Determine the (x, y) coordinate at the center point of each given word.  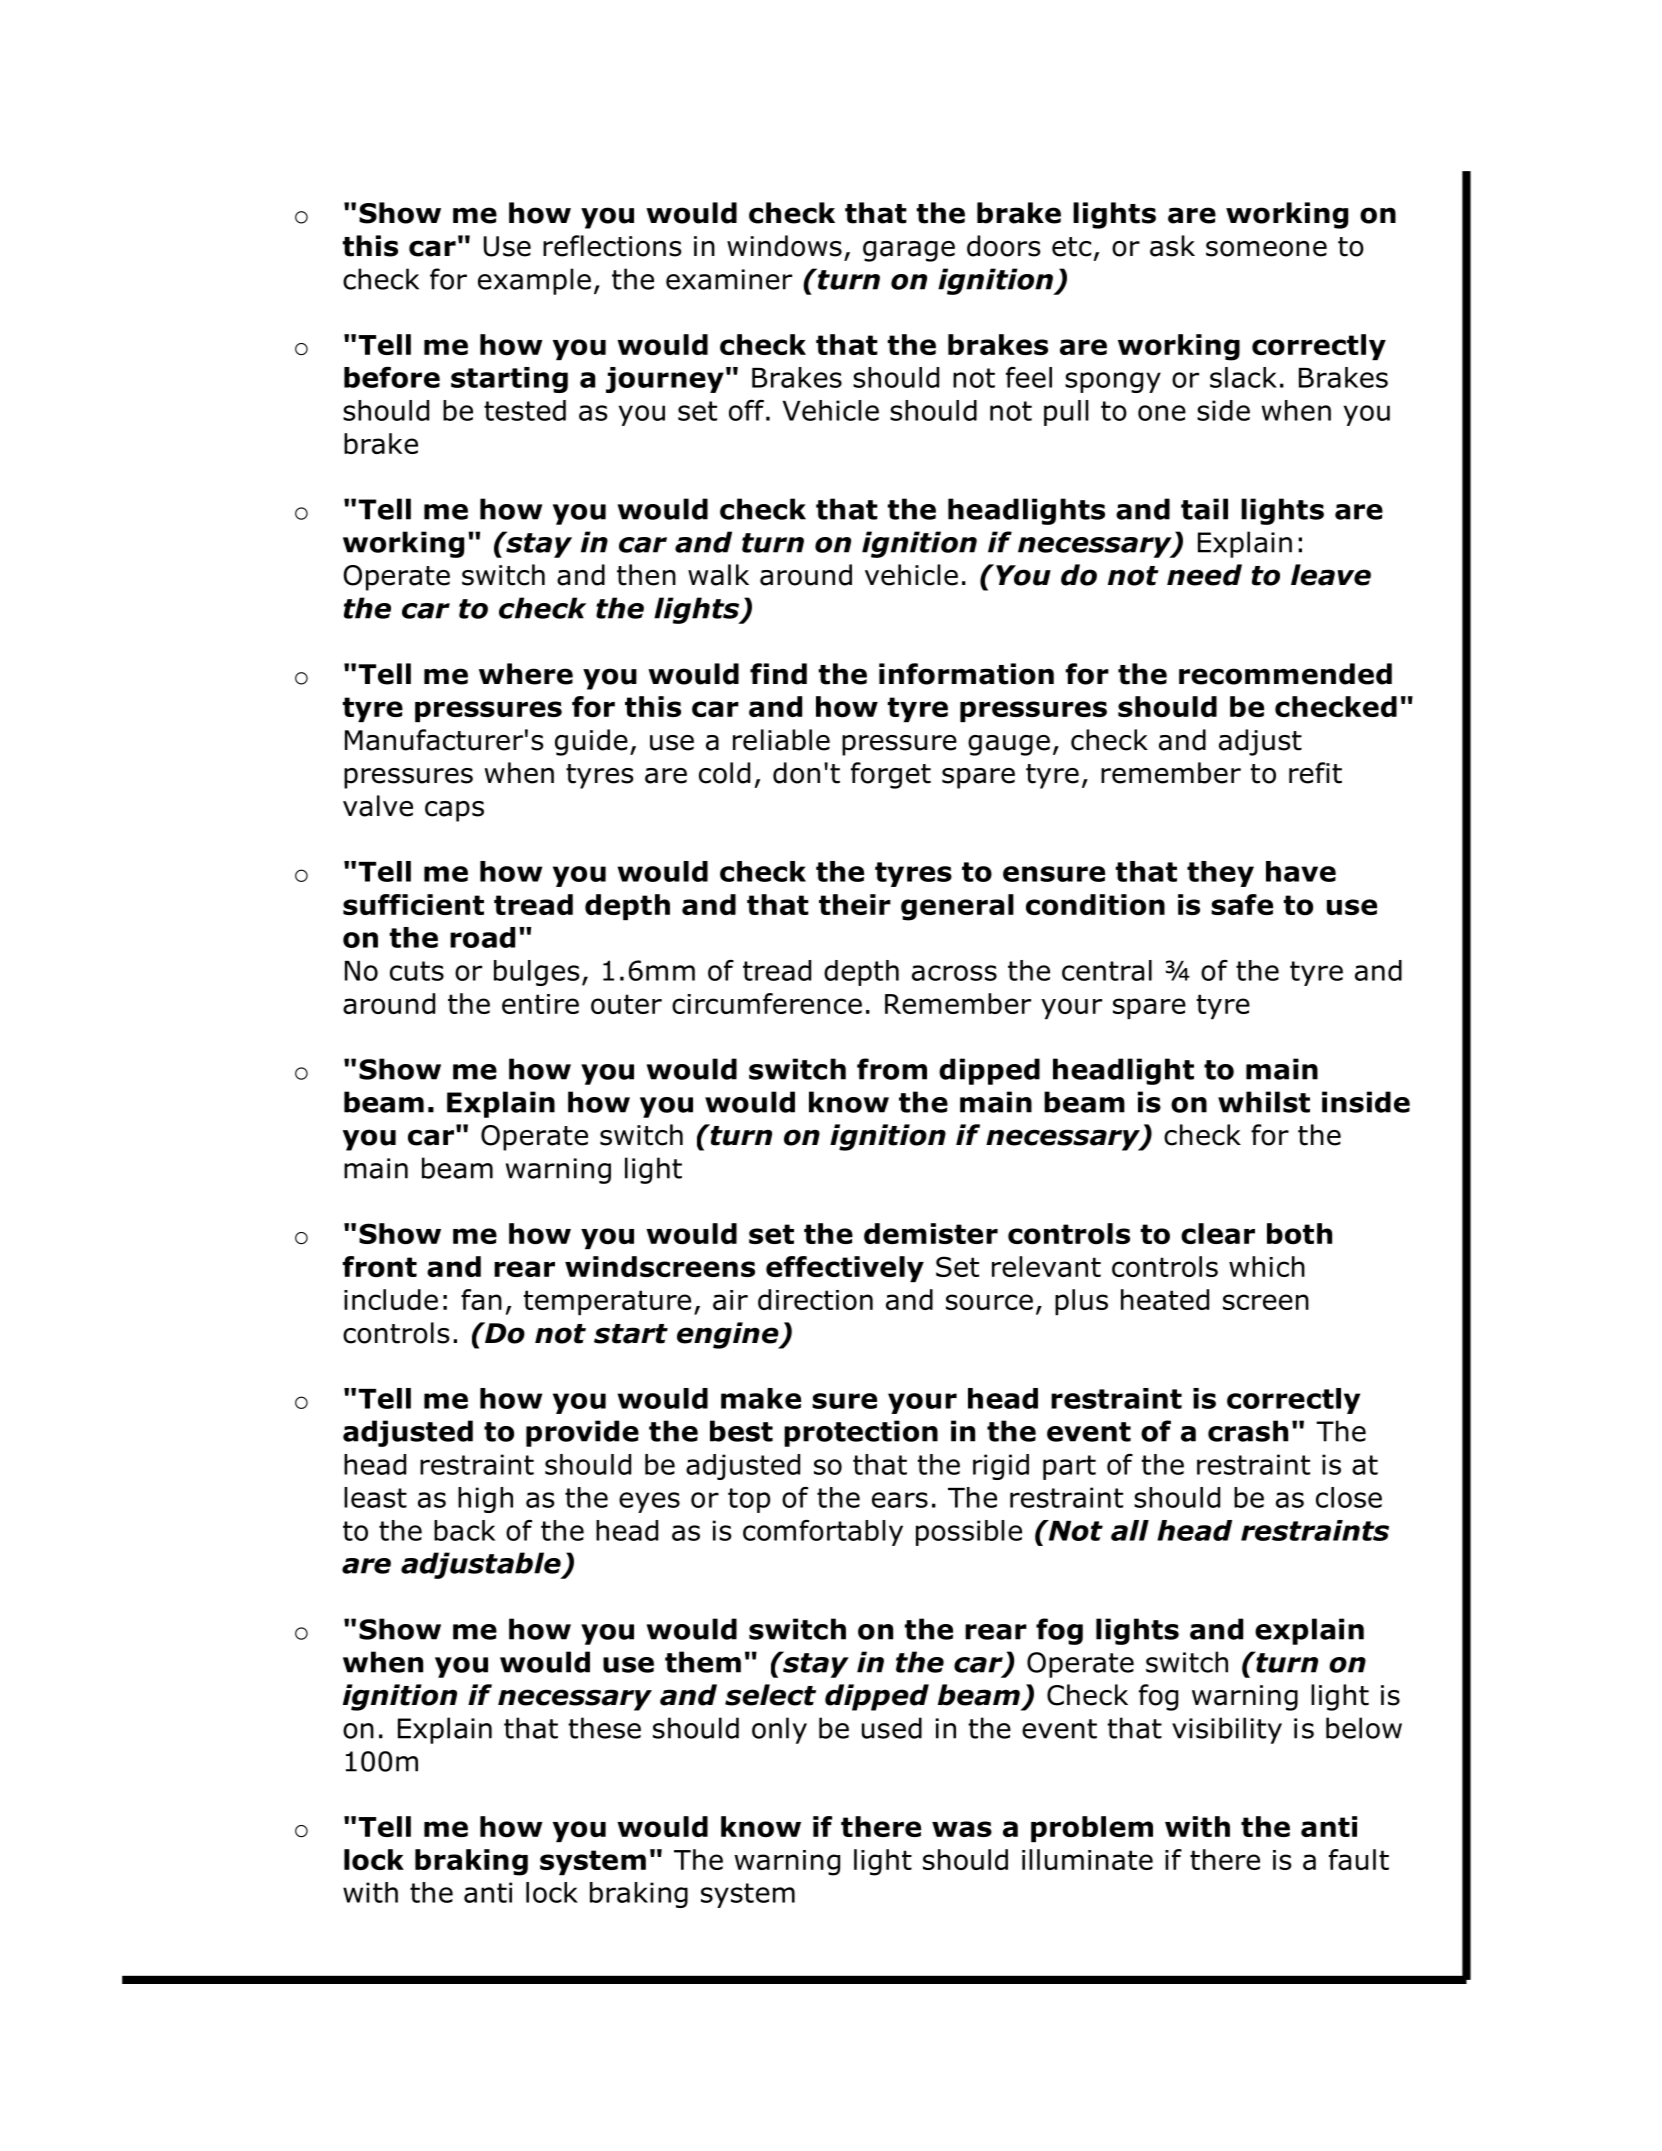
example (534, 281)
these (605, 1728)
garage (909, 251)
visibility (1227, 1730)
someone (1266, 249)
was (962, 1829)
